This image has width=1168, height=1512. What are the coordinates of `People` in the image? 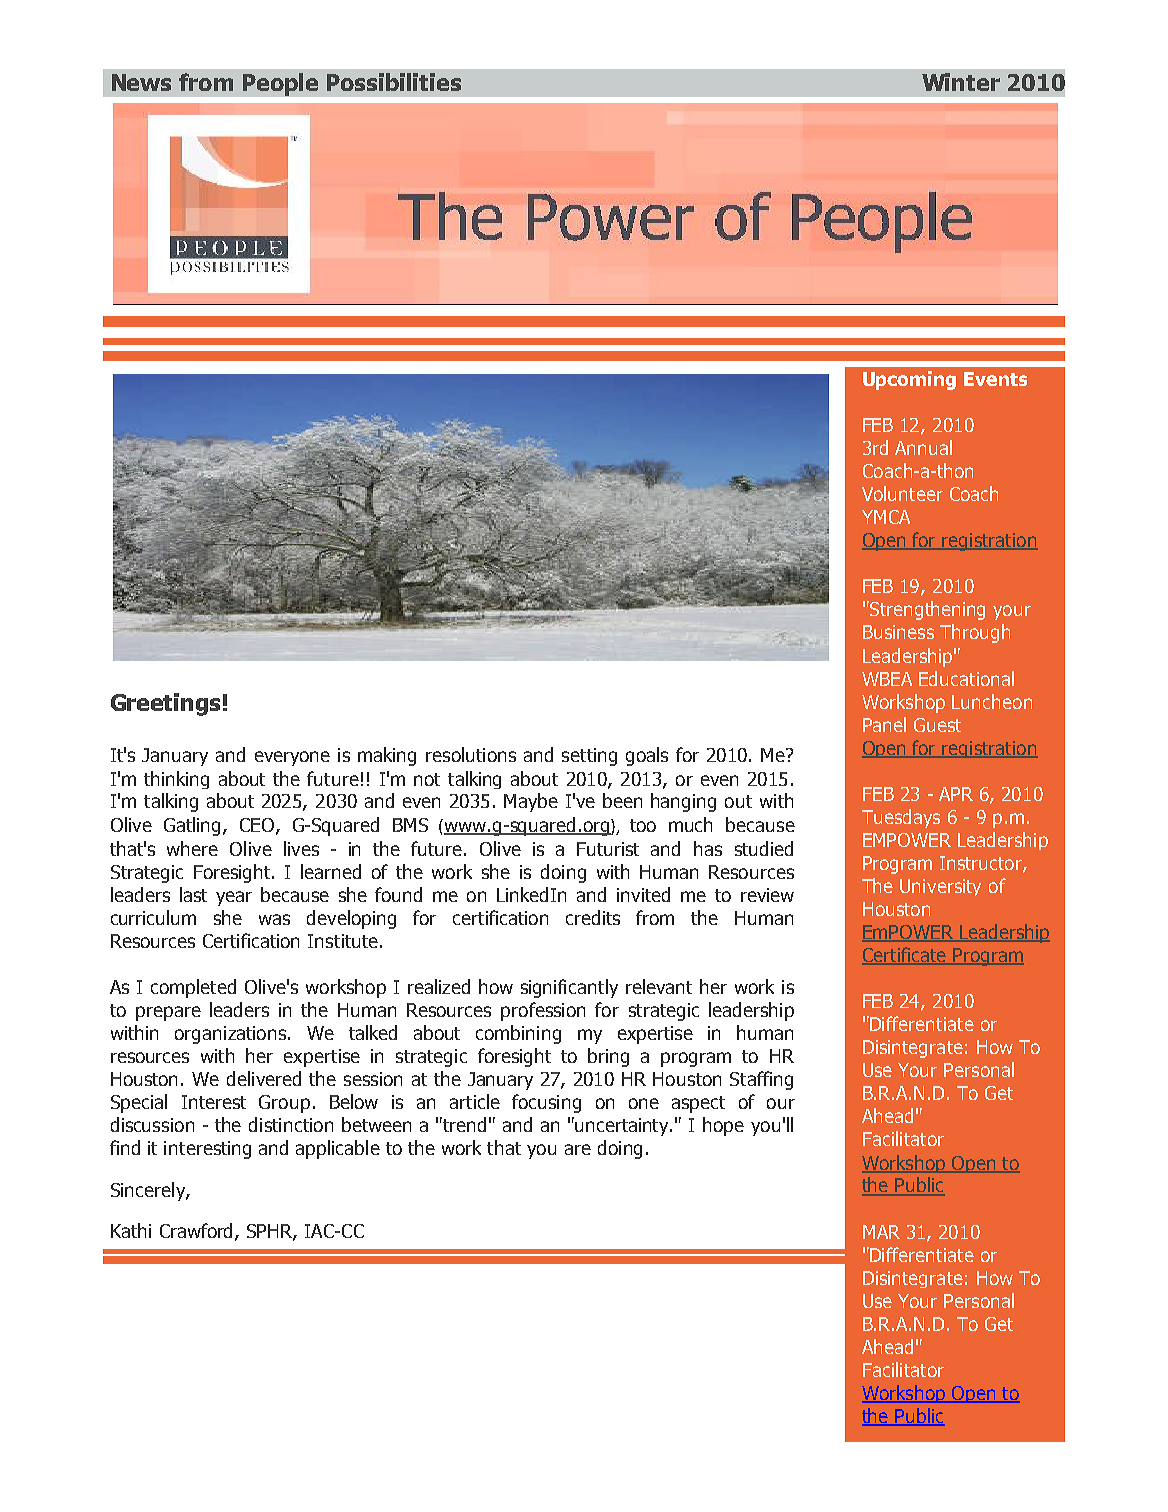 It's located at (280, 84).
